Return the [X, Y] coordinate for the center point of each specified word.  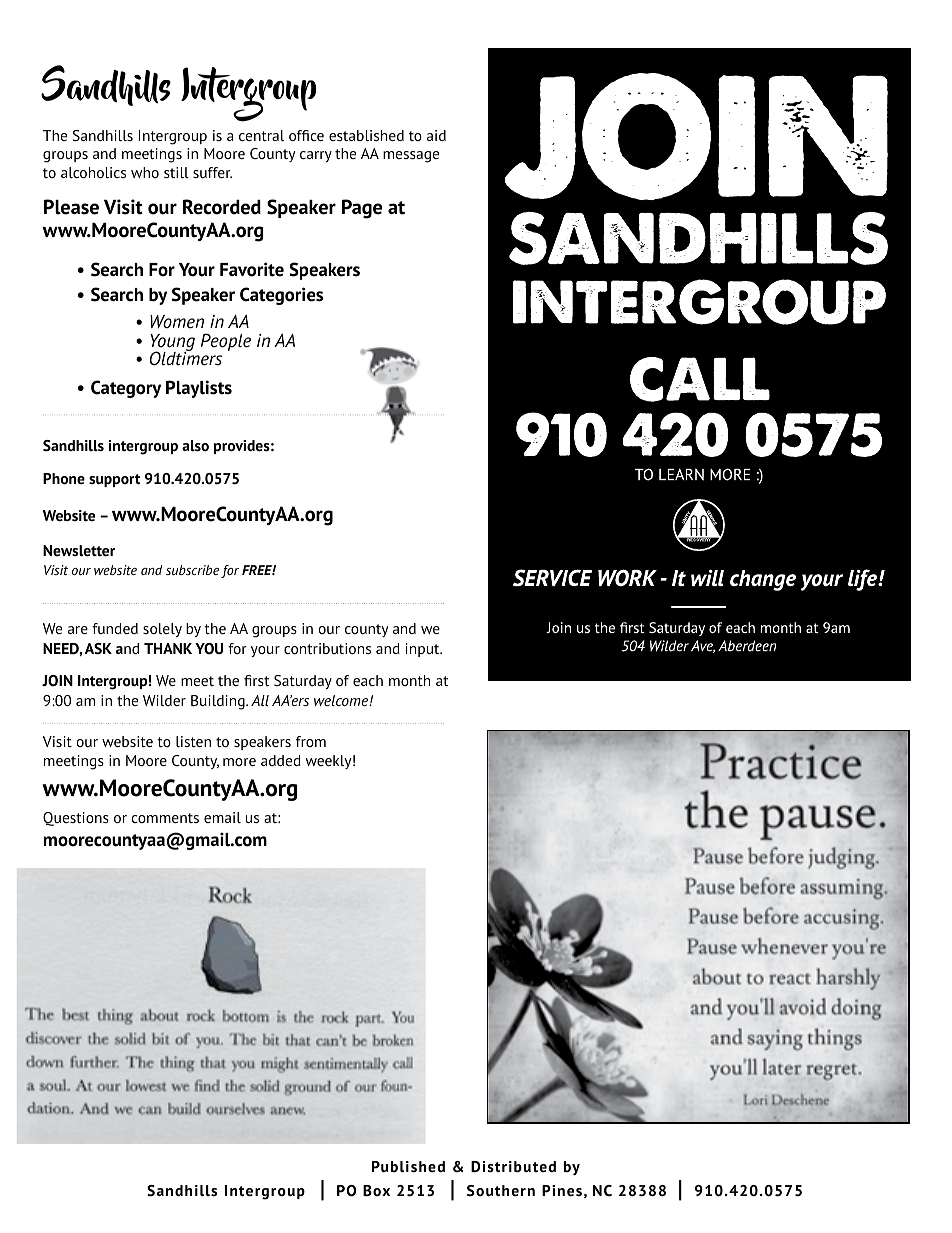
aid [436, 135]
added [281, 760]
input [424, 650]
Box [376, 1190]
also [195, 445]
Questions [76, 819]
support [115, 480]
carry [316, 156]
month [409, 680]
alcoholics [93, 172]
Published [408, 1166]
